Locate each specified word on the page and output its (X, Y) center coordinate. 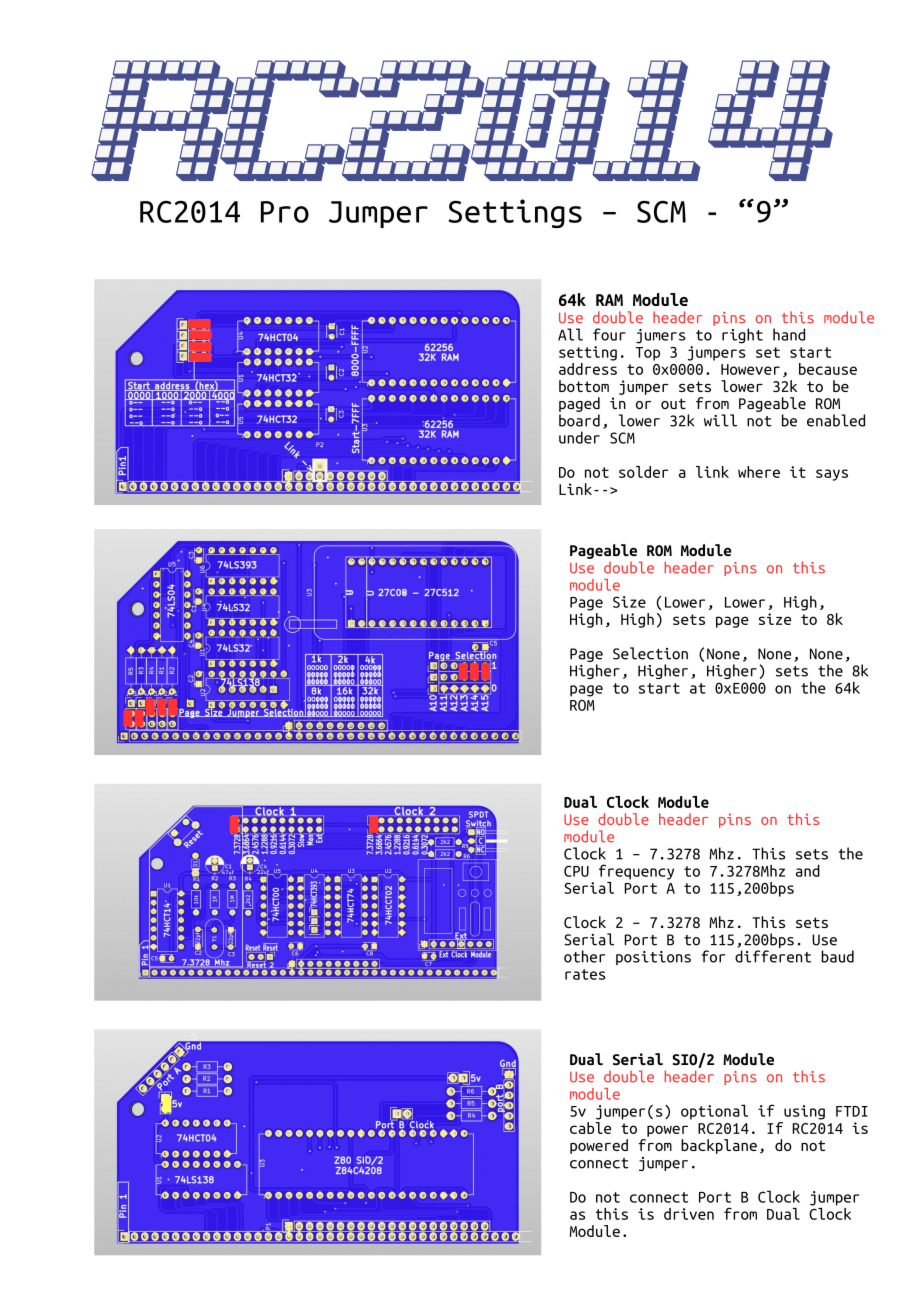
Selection (650, 653)
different (773, 956)
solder (643, 472)
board (579, 420)
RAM (609, 300)
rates (585, 974)
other (584, 956)
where (759, 472)
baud (837, 956)
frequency (636, 872)
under (579, 437)
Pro (285, 212)
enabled (836, 420)
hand (789, 334)
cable (590, 1128)
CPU (576, 871)
